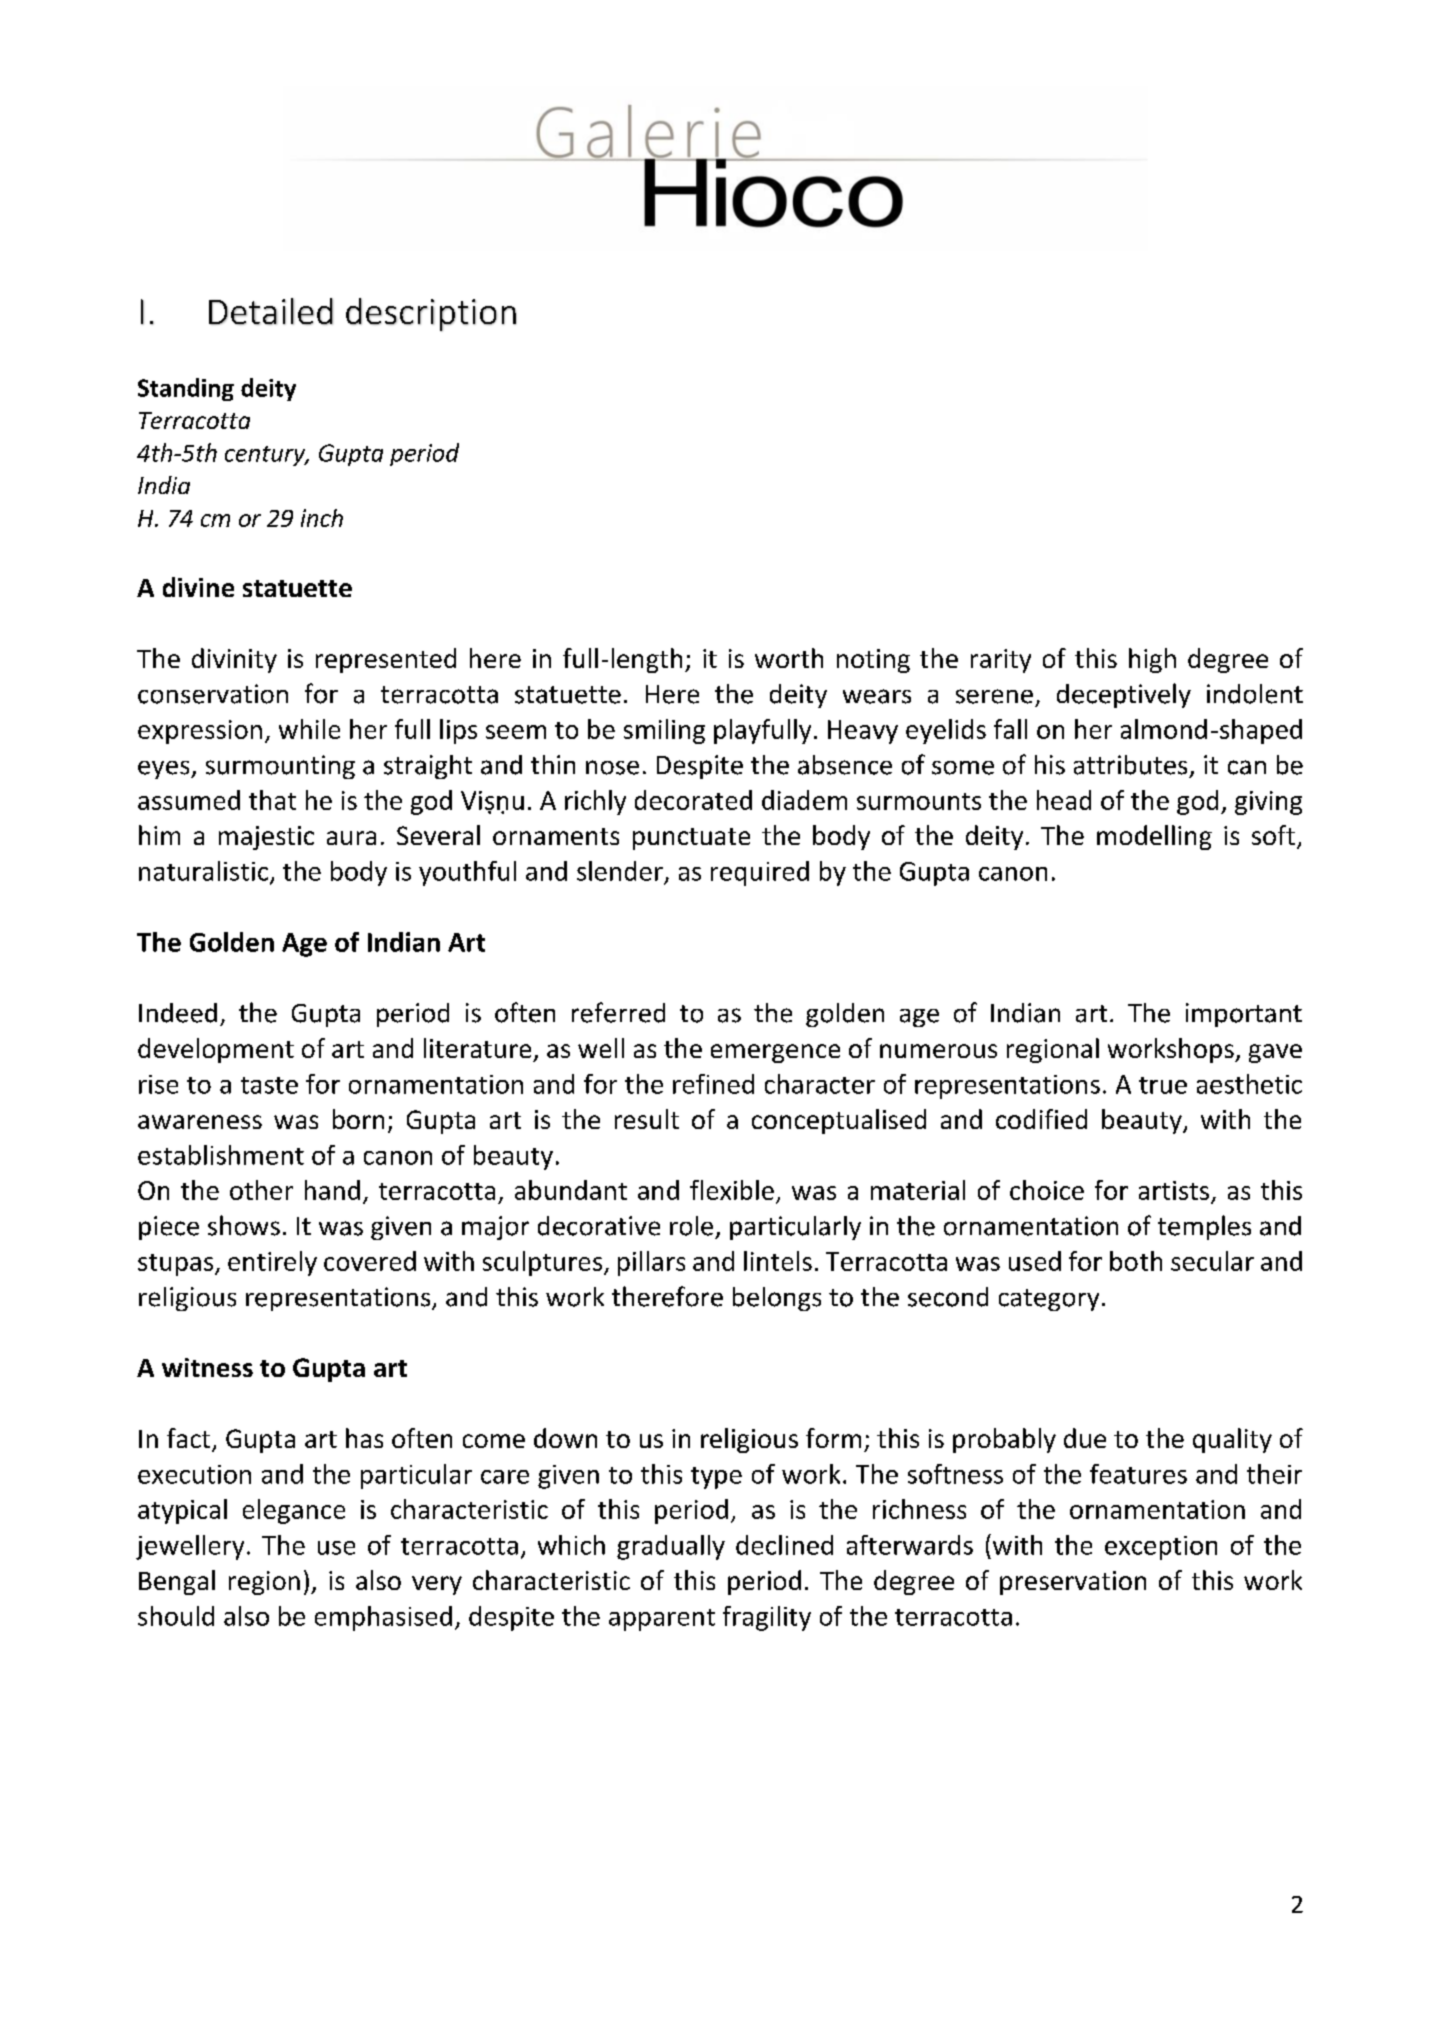  Describe the element at coordinates (789, 658) in the image. I see `worth` at that location.
